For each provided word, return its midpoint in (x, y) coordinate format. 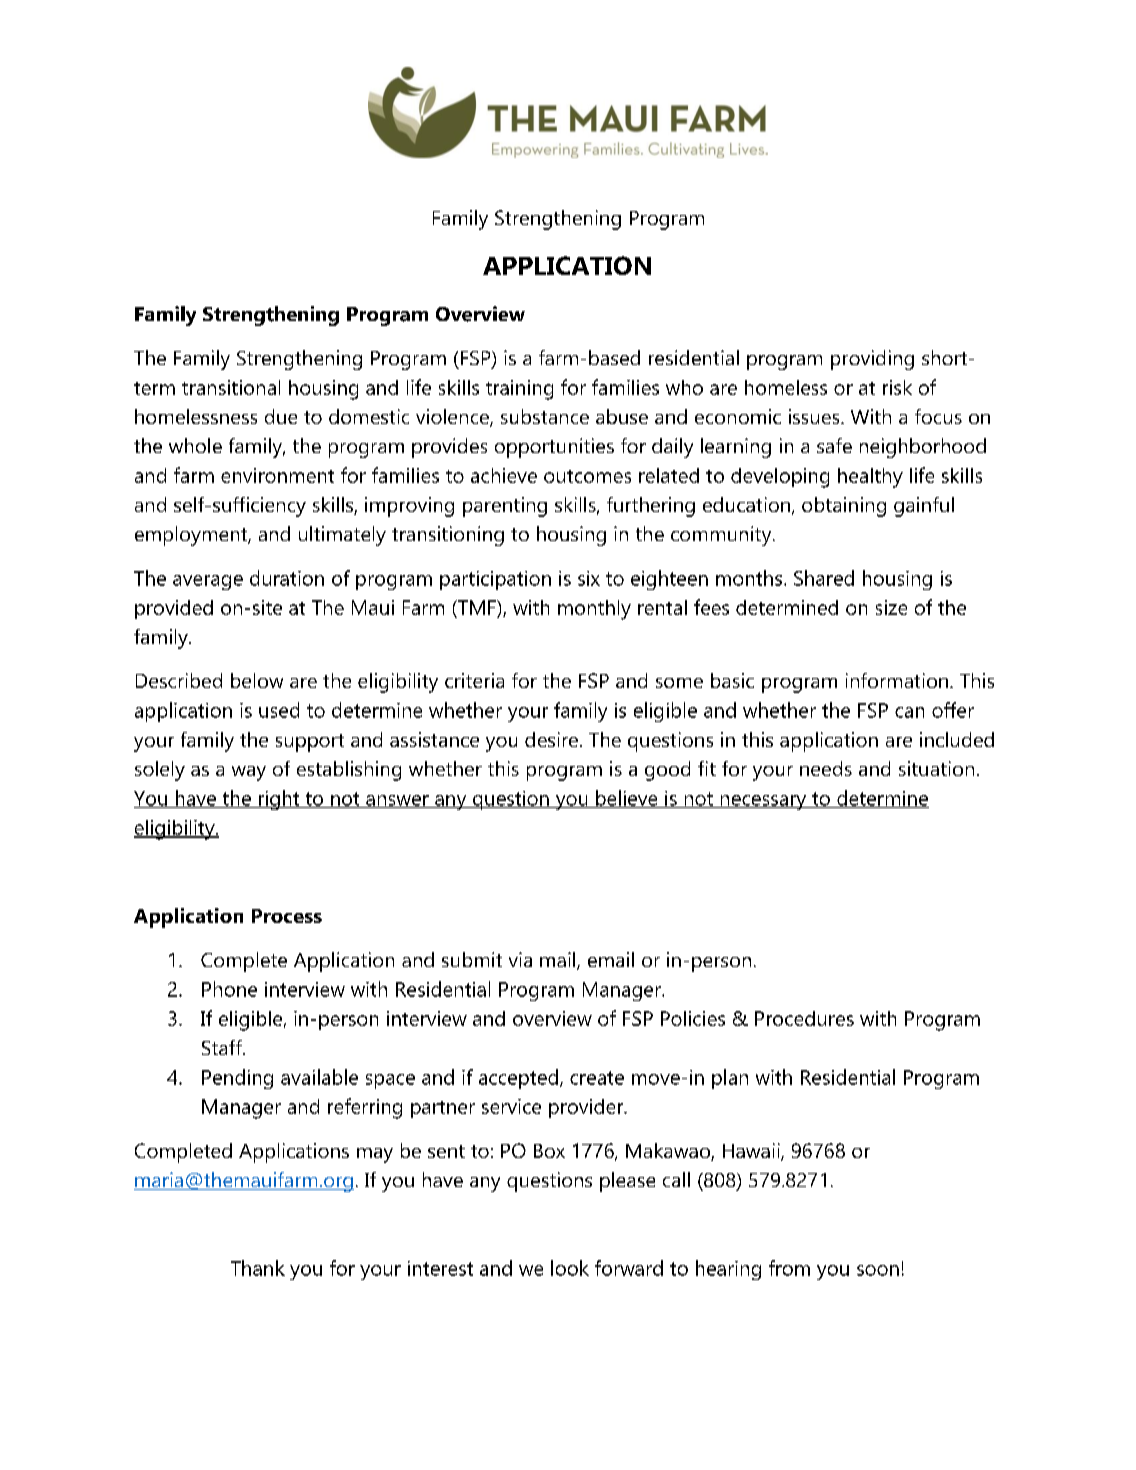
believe (627, 799)
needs (826, 768)
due (281, 416)
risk (897, 387)
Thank (258, 1268)
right (279, 800)
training (519, 390)
